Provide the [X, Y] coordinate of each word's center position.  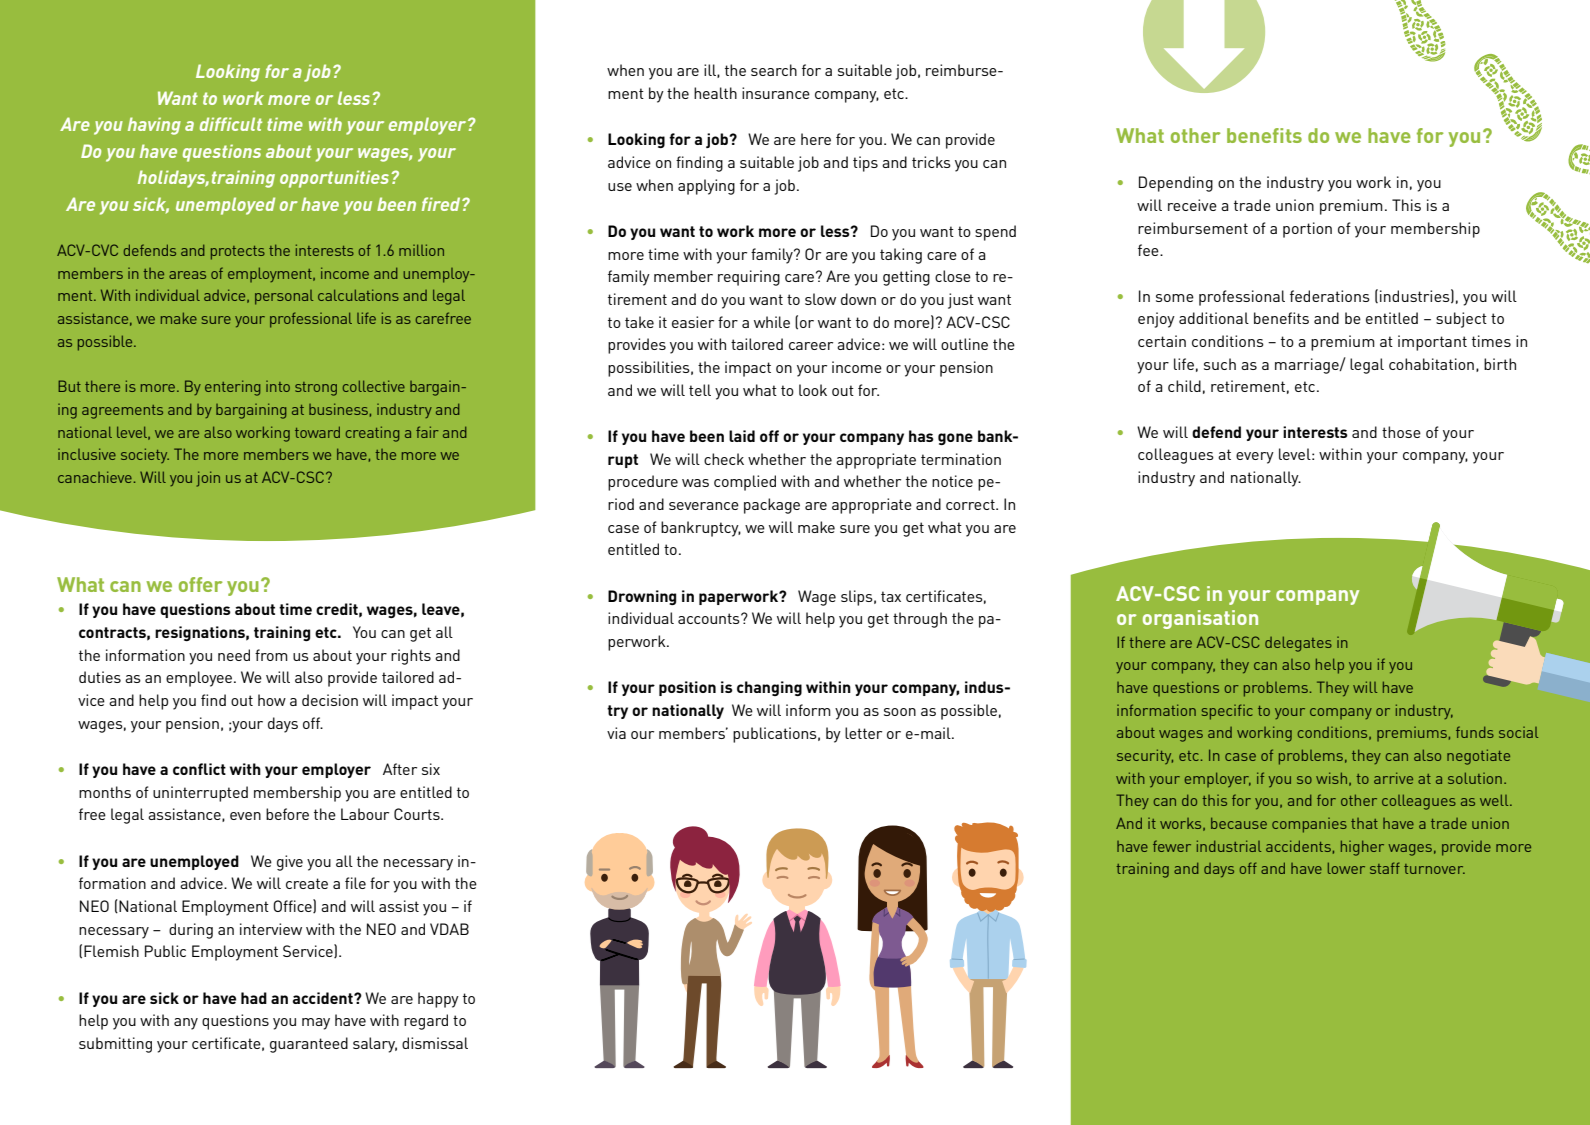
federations [1330, 296]
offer [201, 584]
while [772, 322]
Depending [1176, 184]
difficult [231, 124]
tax [891, 596]
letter [863, 733]
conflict [199, 769]
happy [438, 1000]
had [254, 998]
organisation [1200, 619]
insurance [776, 93]
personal [284, 297]
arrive [1393, 778]
